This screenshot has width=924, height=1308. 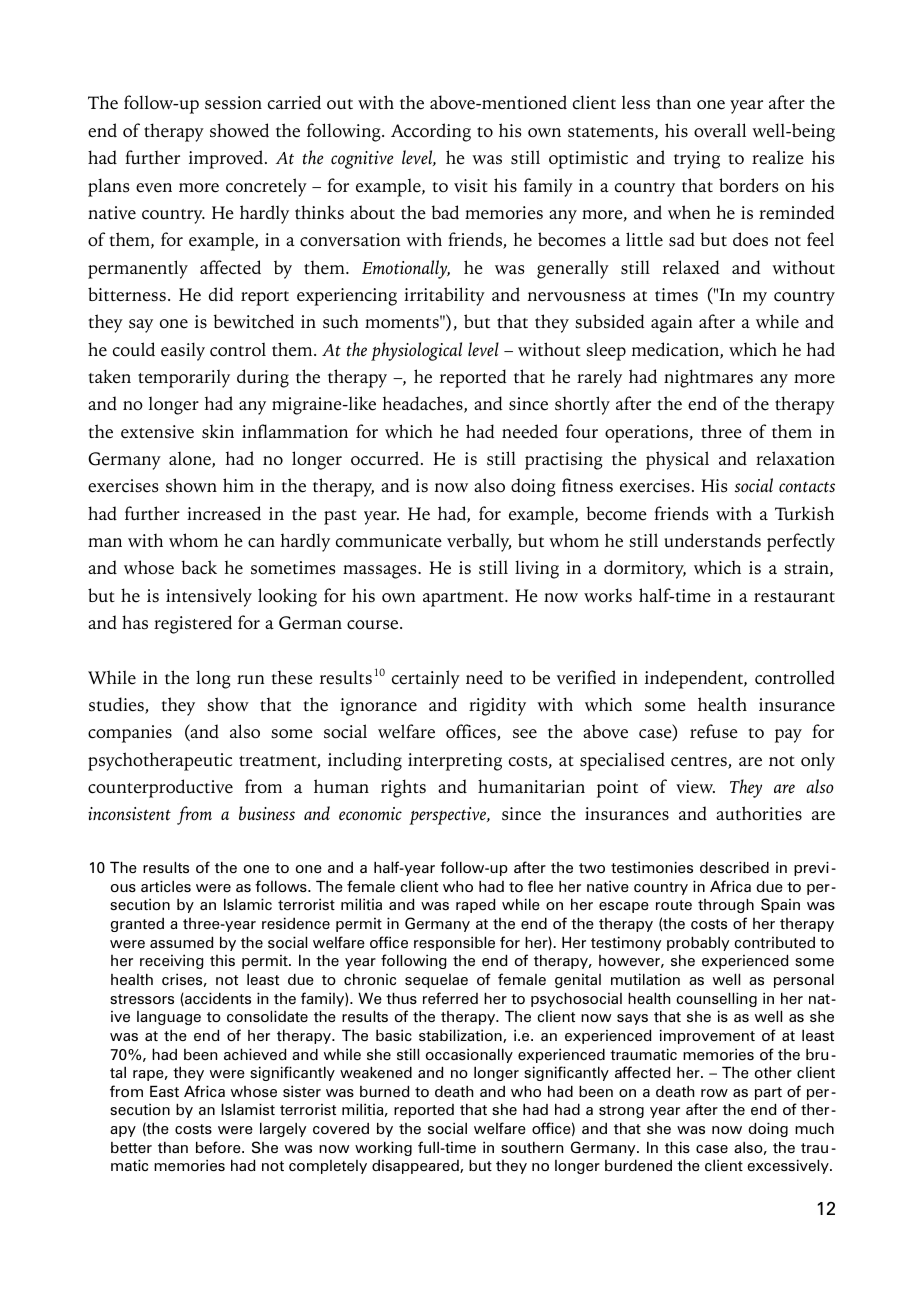 I want to click on improved, so click(x=227, y=159).
